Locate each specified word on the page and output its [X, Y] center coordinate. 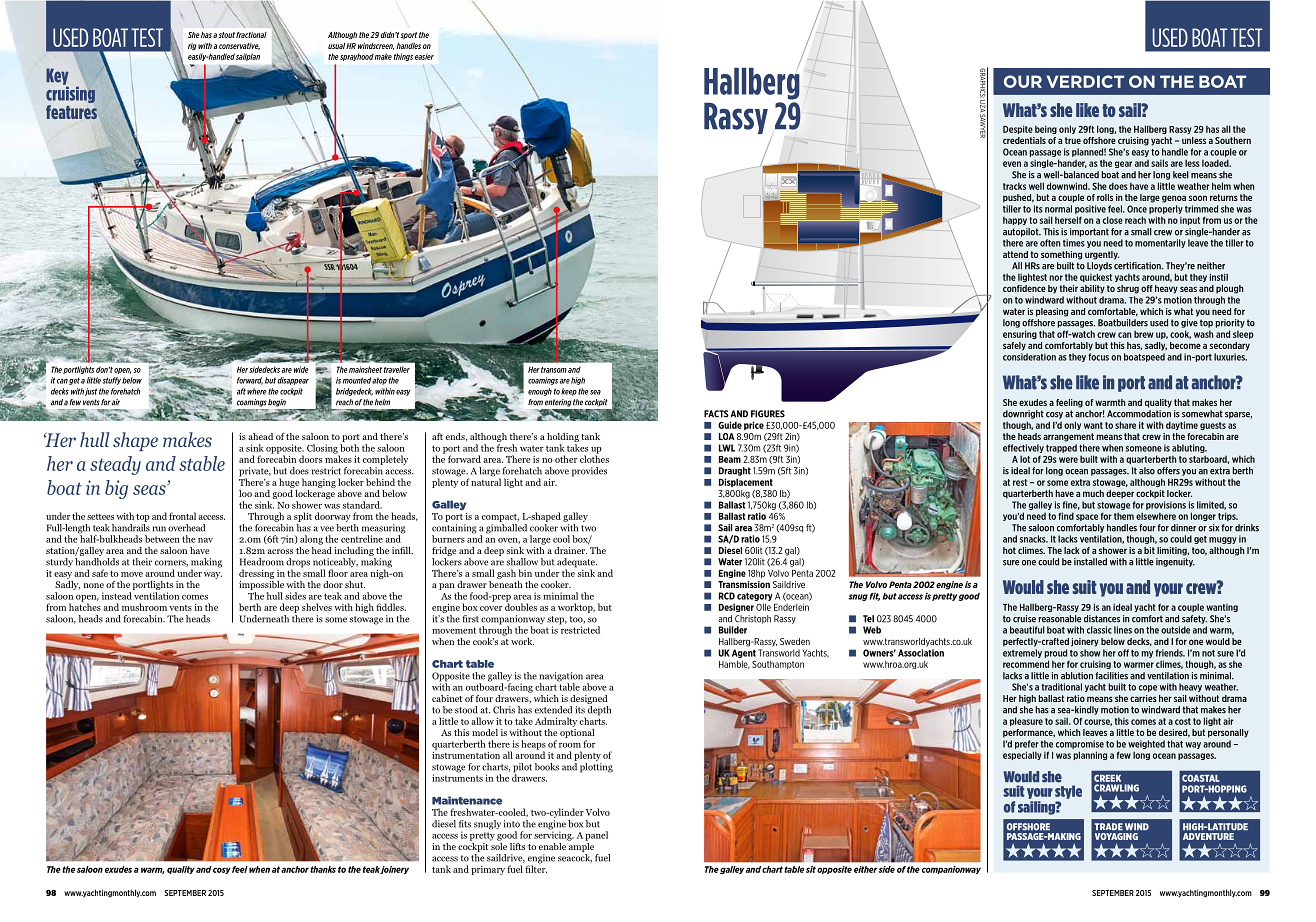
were [1068, 460]
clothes [594, 458]
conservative [239, 46]
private [255, 473]
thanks [323, 869]
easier [424, 56]
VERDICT [1085, 81]
